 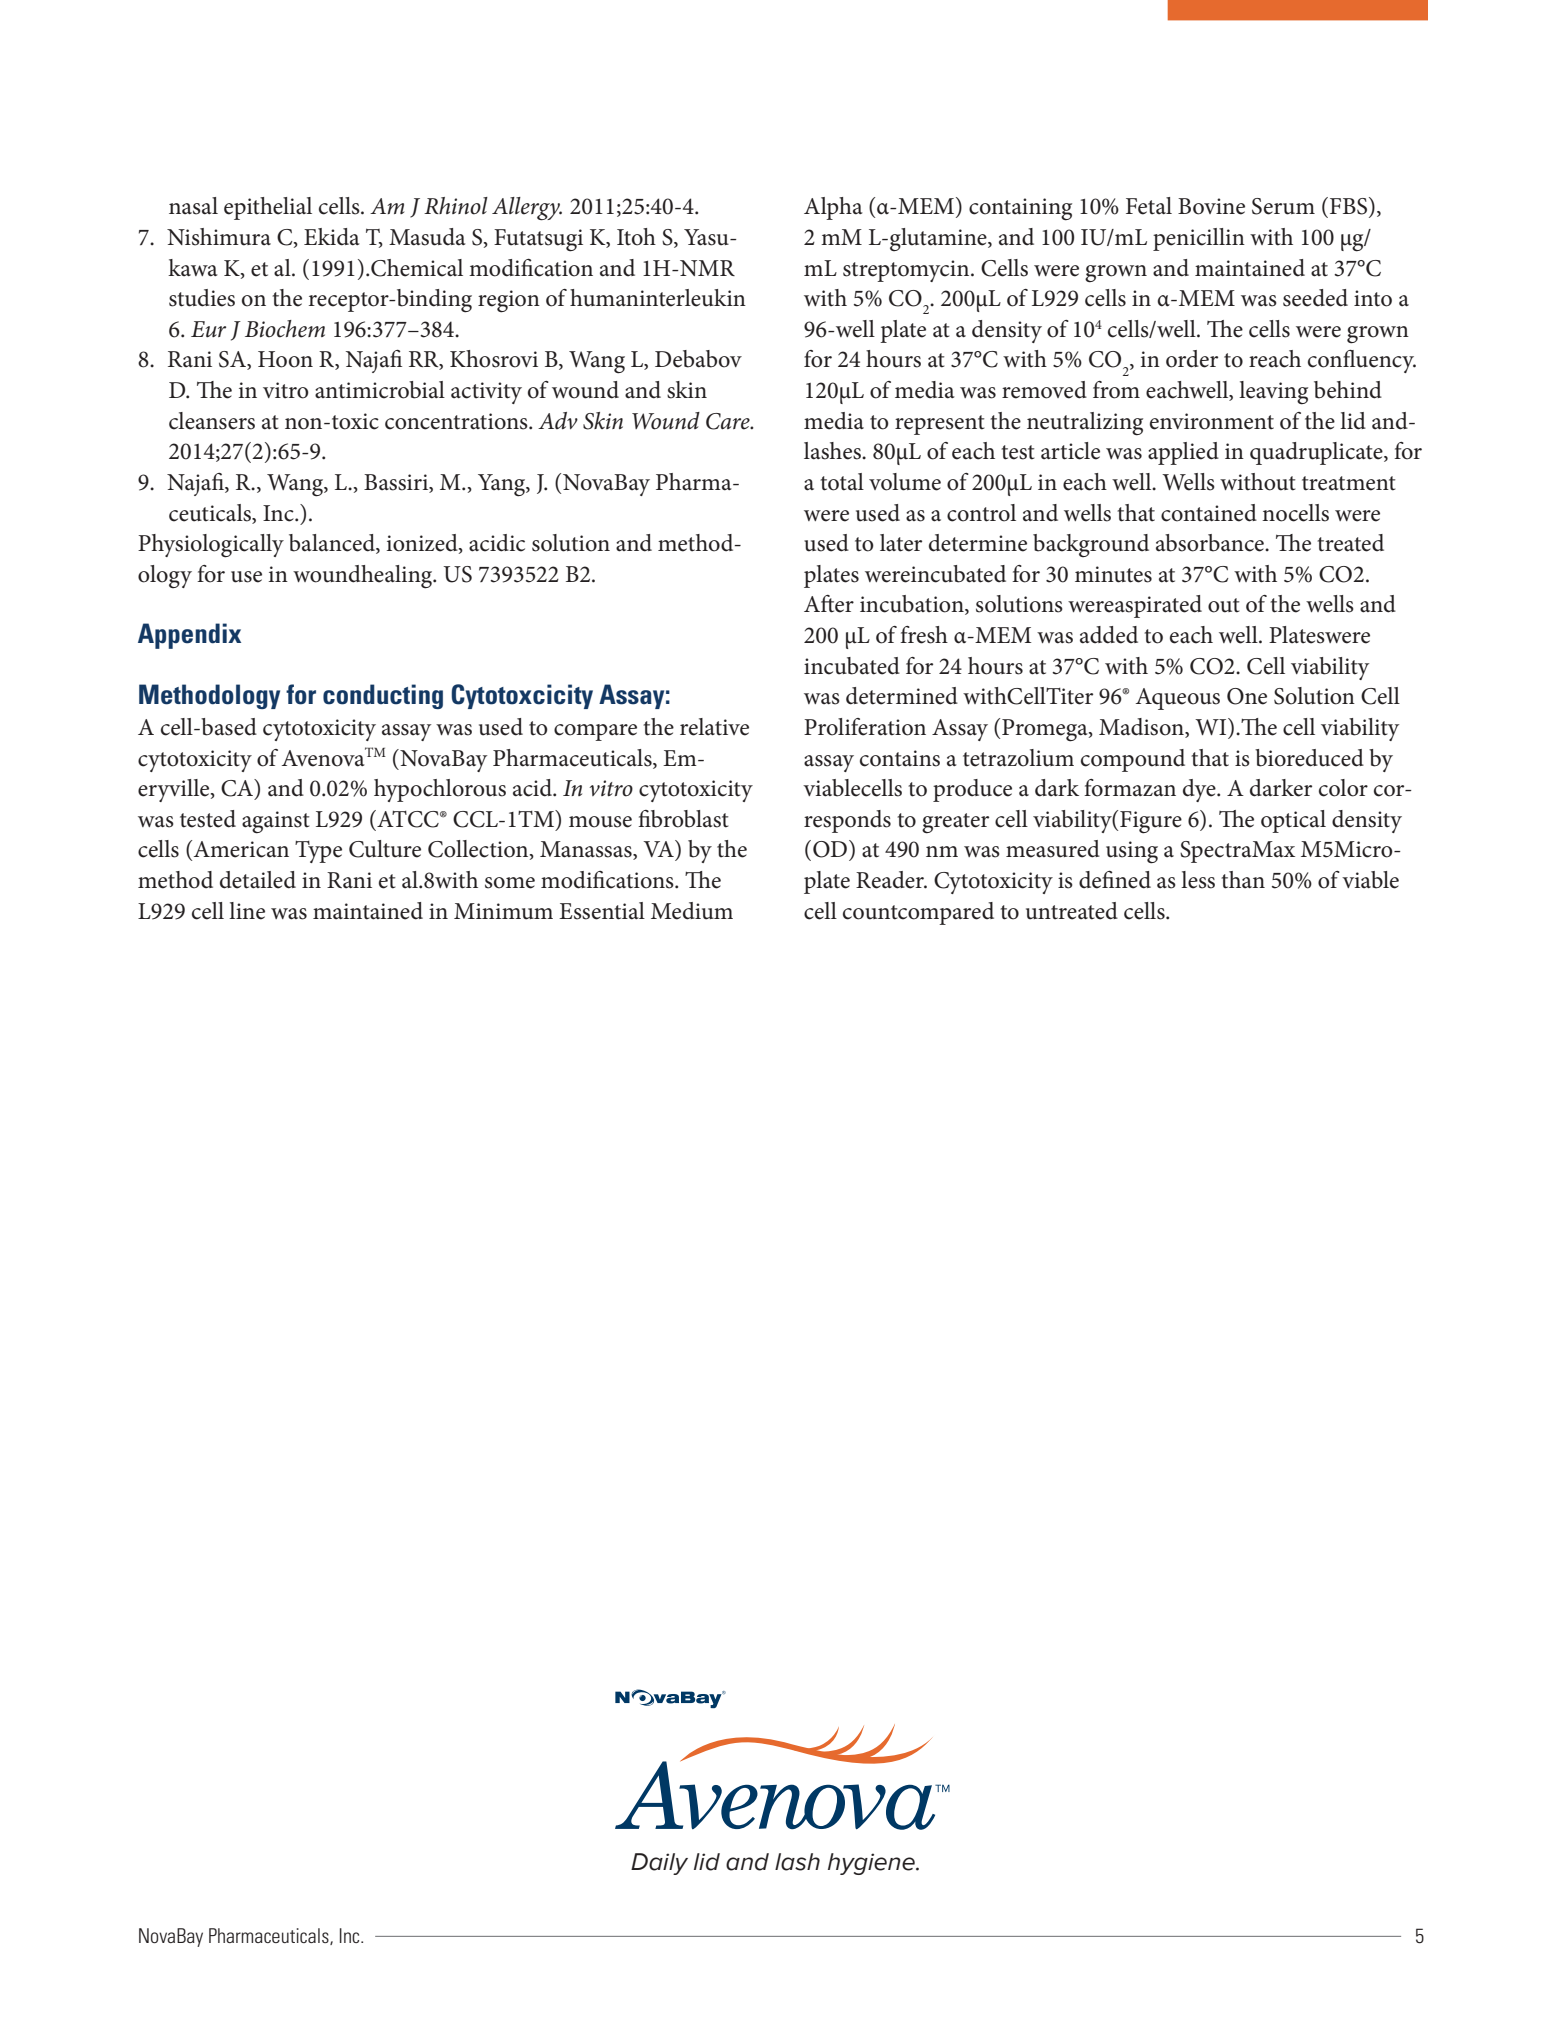 What do you see at coordinates (211, 546) in the document?
I see `Physiologically` at bounding box center [211, 546].
